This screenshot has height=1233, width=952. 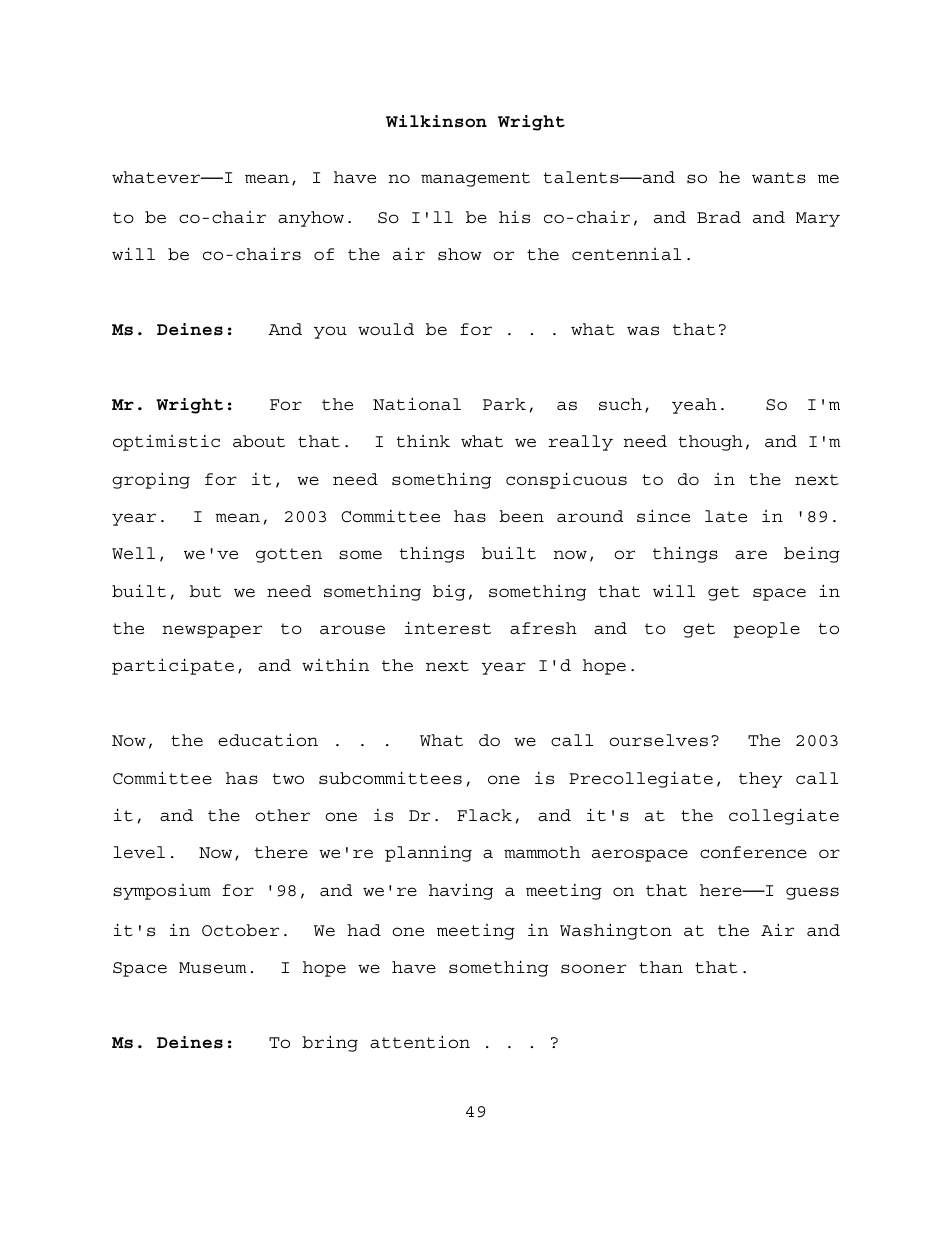 I want to click on but, so click(x=205, y=591).
